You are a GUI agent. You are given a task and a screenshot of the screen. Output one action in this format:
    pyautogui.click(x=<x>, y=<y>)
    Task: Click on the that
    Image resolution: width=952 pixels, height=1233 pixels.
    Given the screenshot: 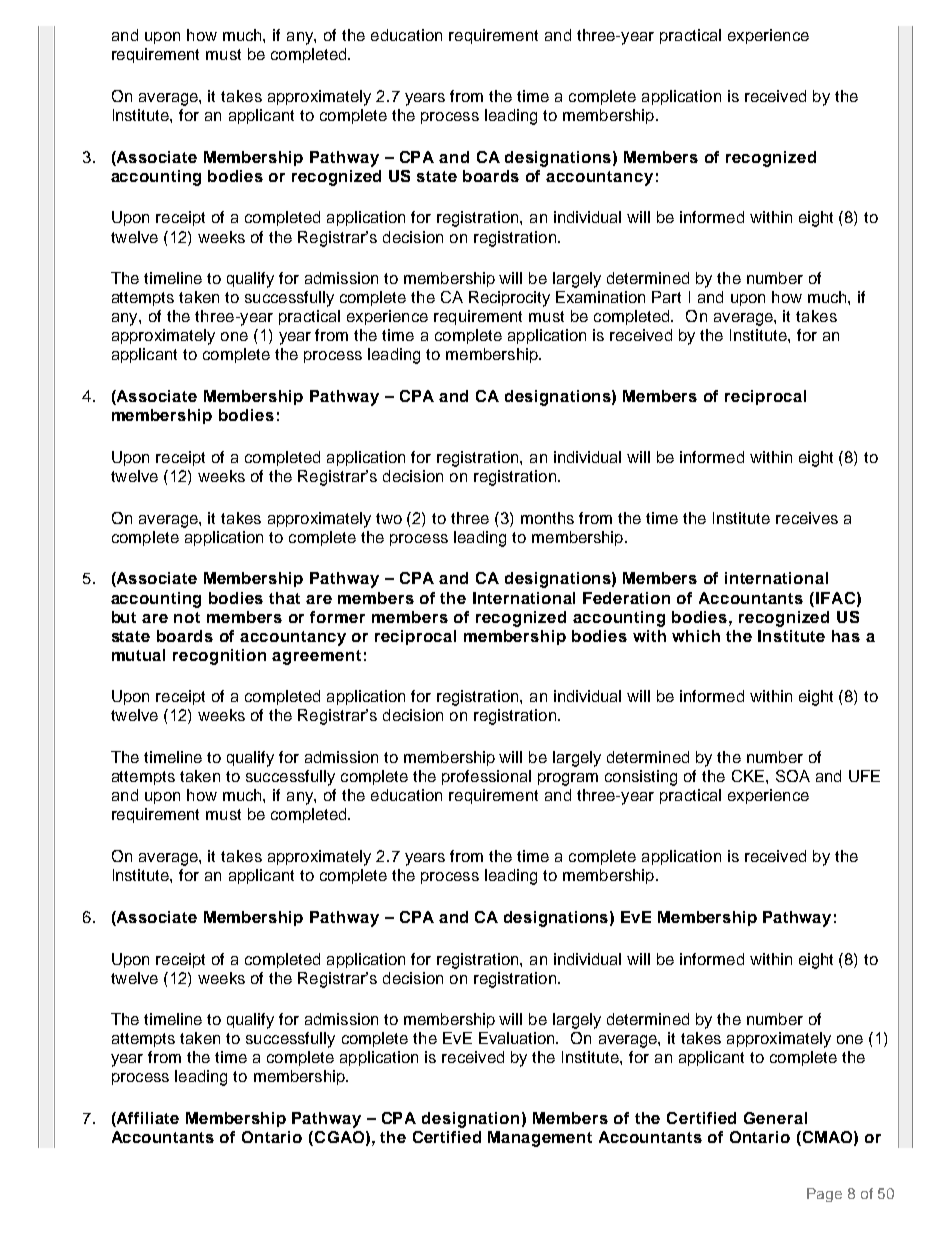 What is the action you would take?
    pyautogui.click(x=284, y=598)
